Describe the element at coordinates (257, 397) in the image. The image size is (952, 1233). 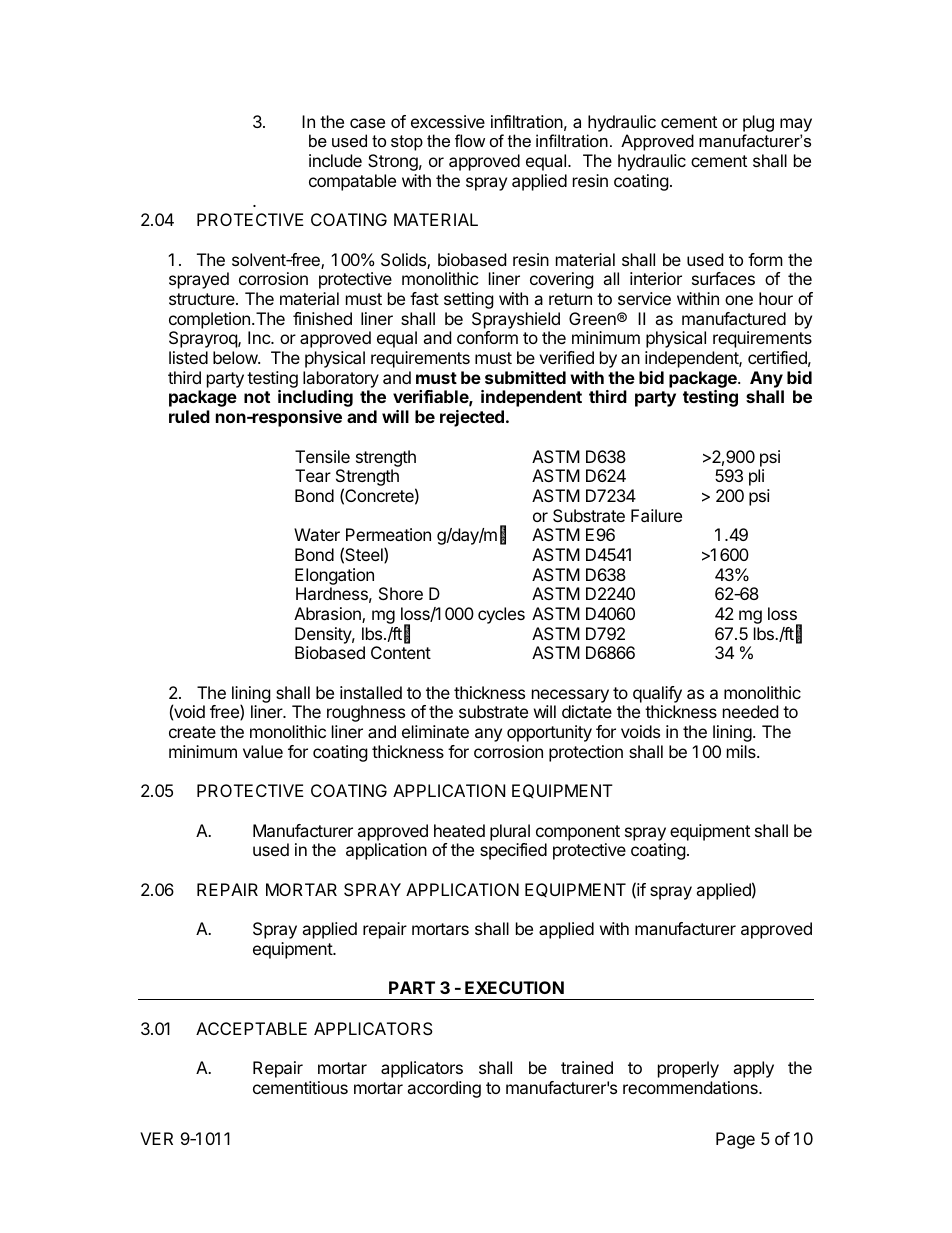
I see `not` at that location.
